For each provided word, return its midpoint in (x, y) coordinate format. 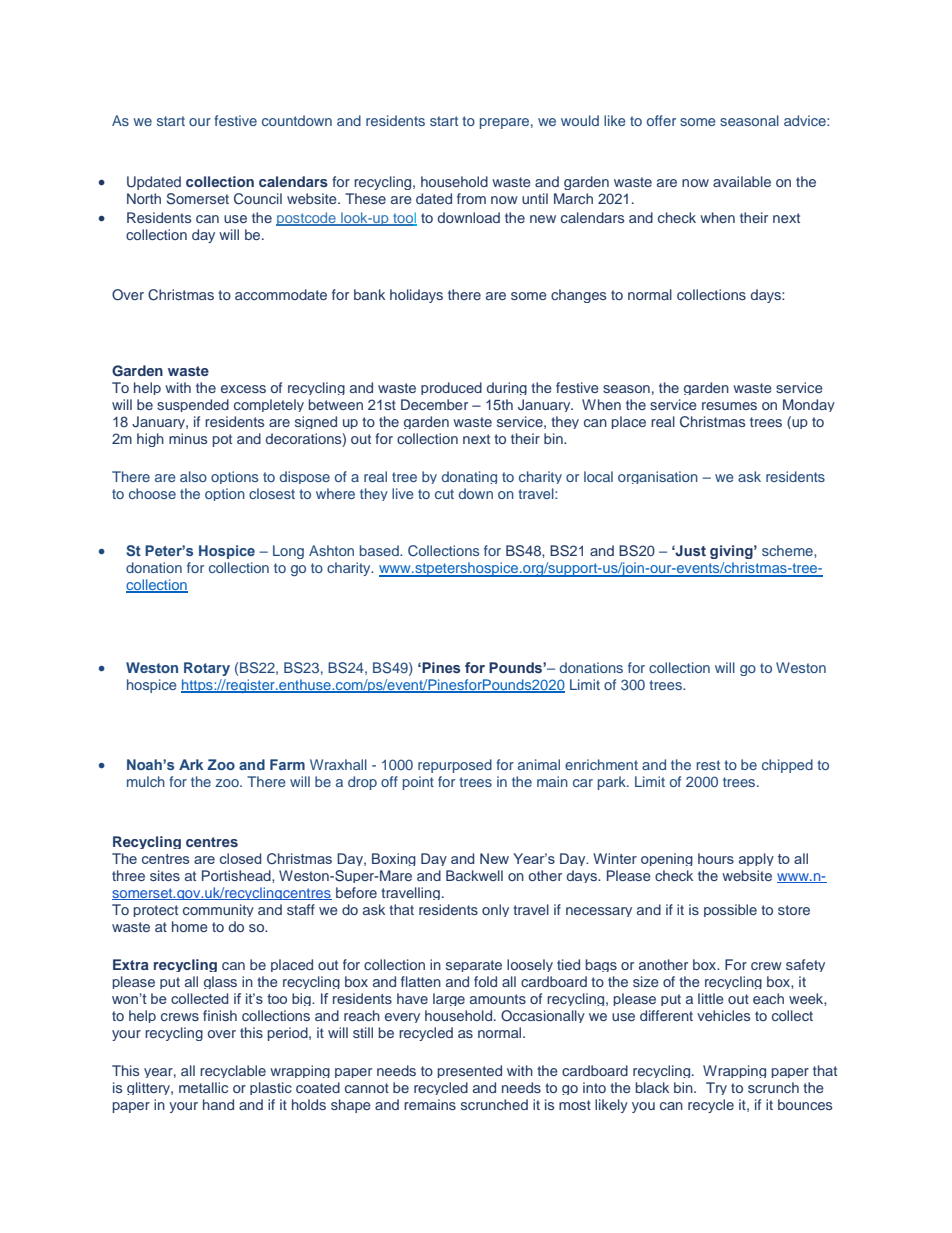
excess (243, 389)
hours (716, 858)
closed (240, 858)
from (471, 198)
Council (258, 199)
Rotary (207, 669)
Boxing (394, 859)
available (742, 181)
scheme (788, 550)
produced (451, 388)
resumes (729, 406)
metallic (203, 1087)
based (380, 550)
